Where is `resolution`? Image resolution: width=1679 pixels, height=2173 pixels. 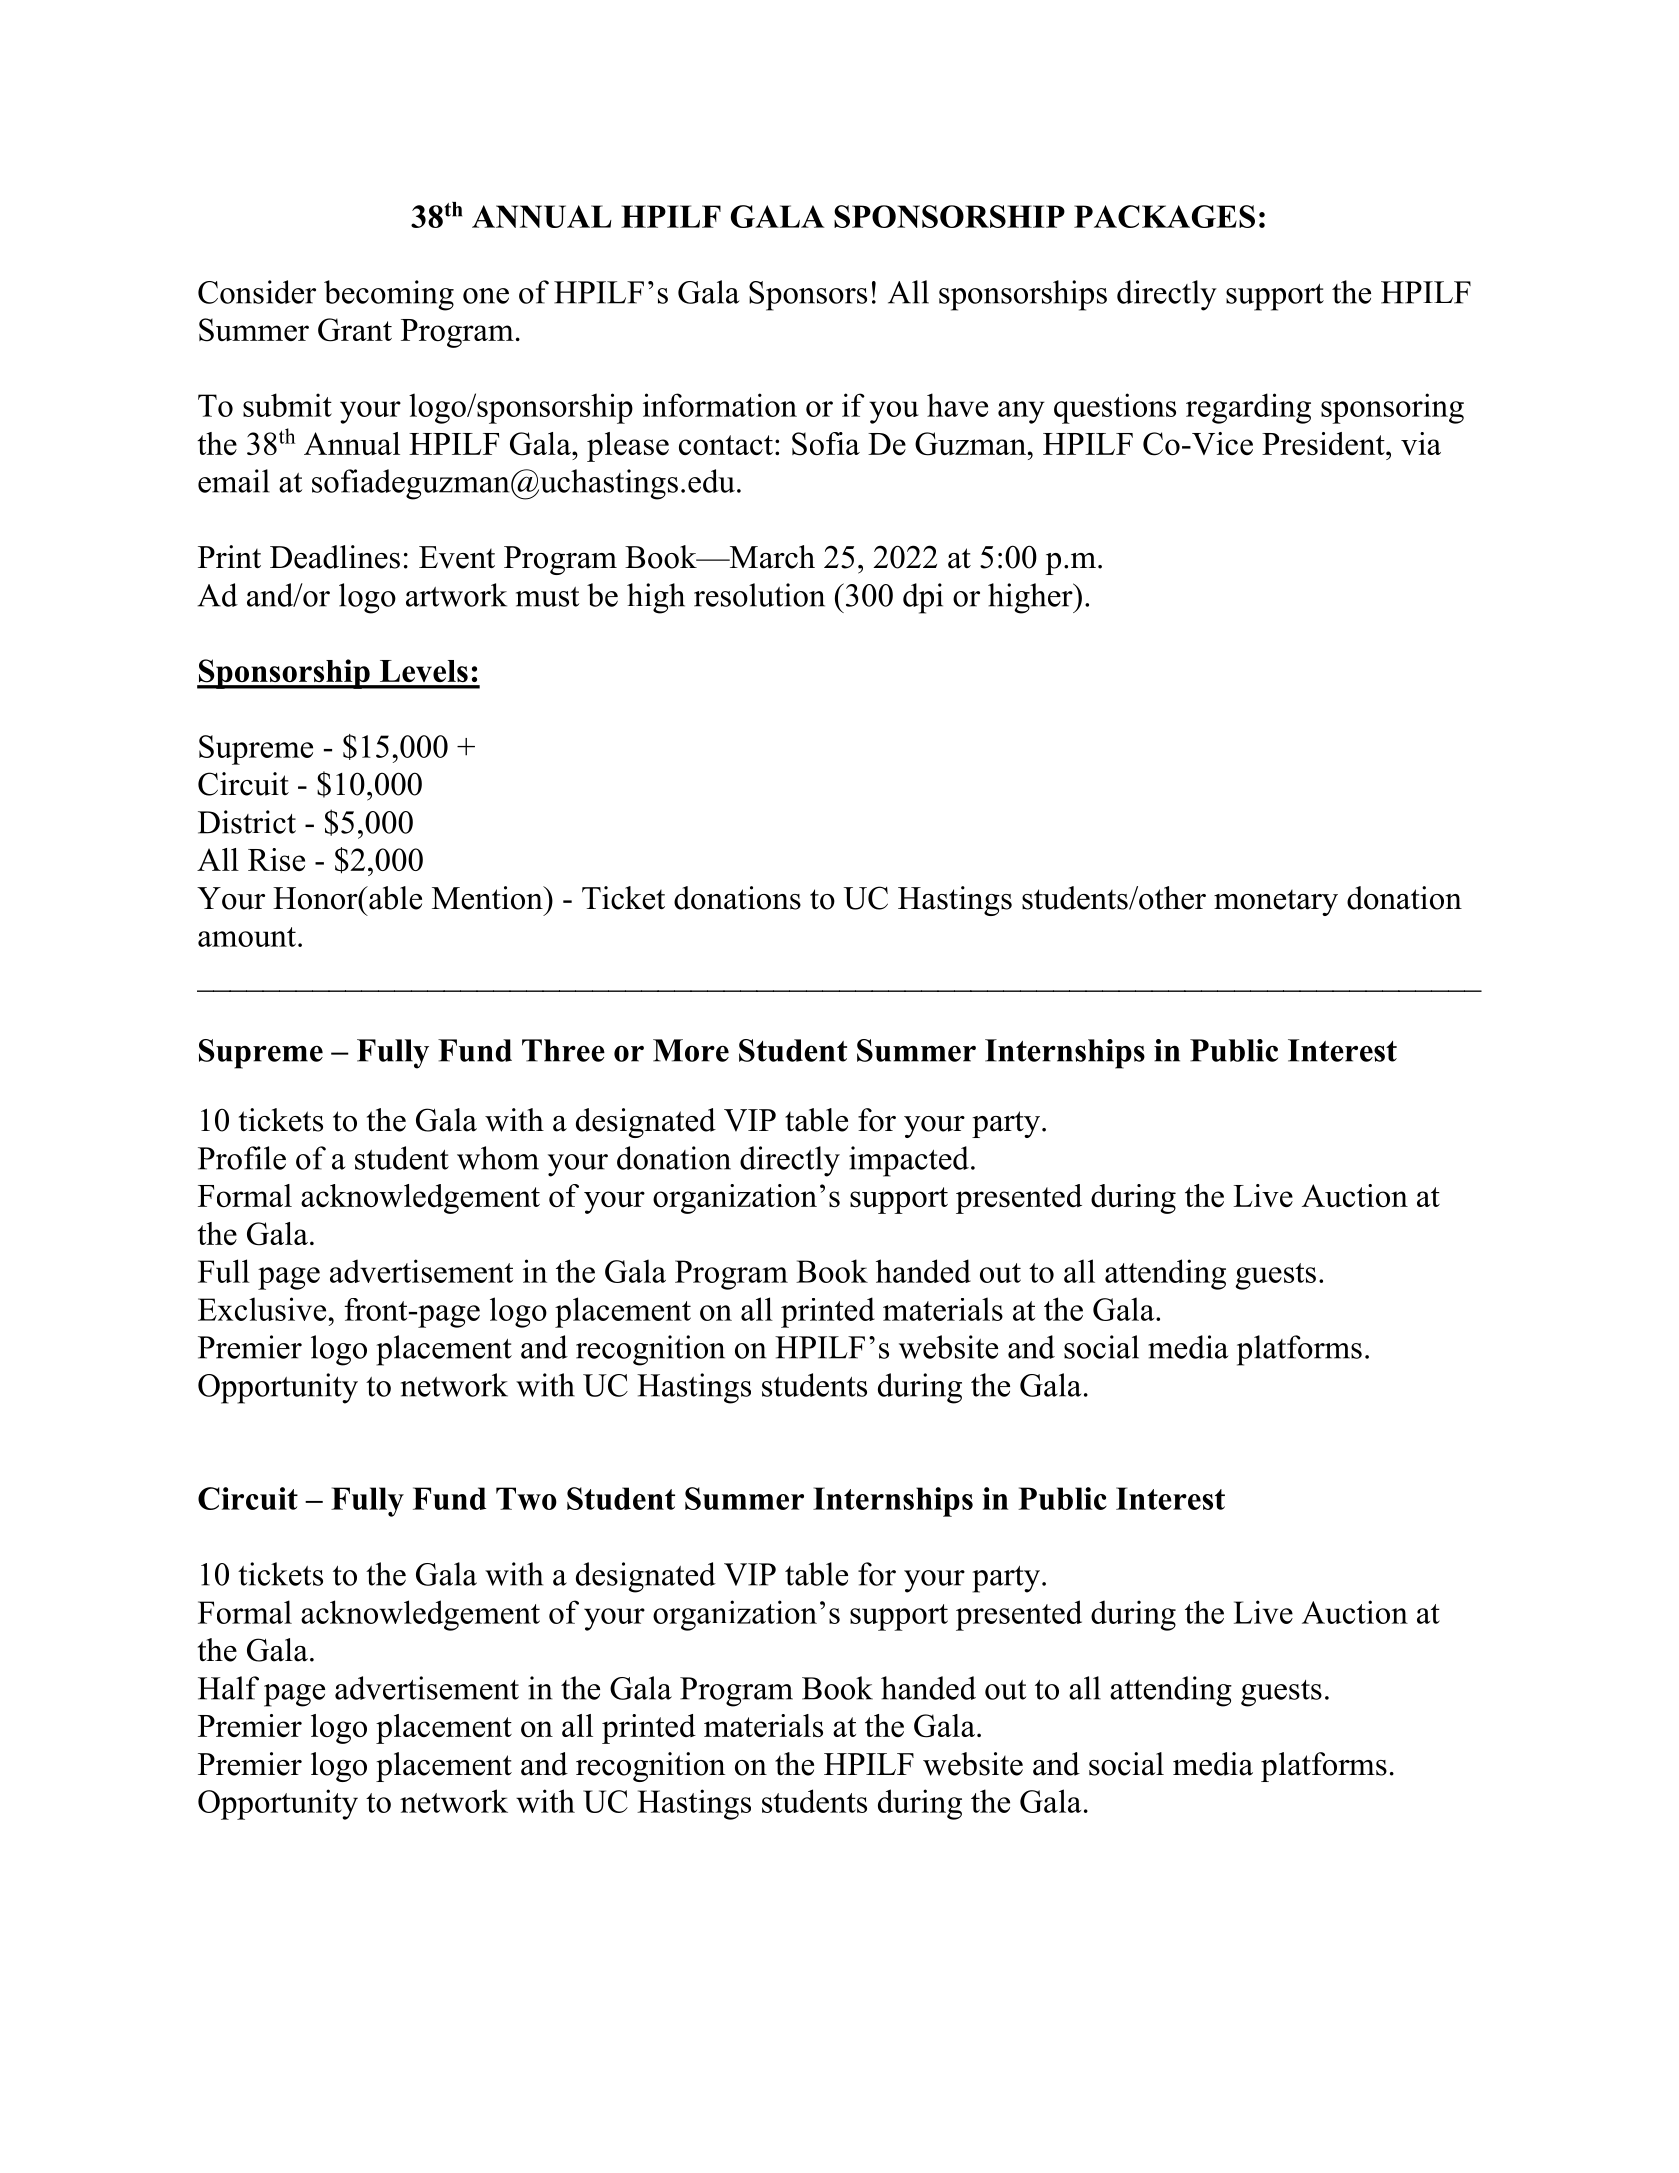 resolution is located at coordinates (759, 595).
